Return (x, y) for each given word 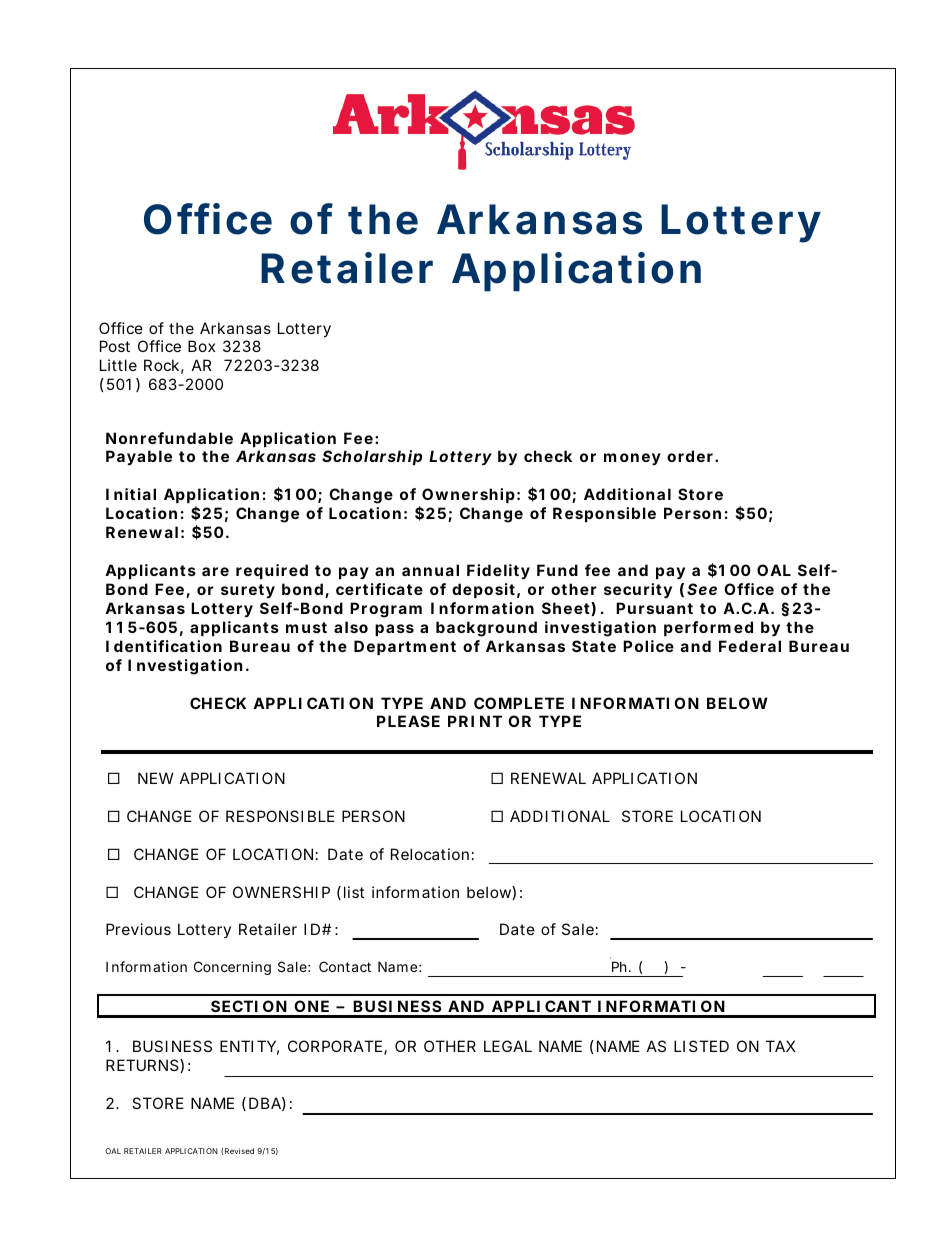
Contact (345, 966)
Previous (138, 929)
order (691, 456)
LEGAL (508, 1046)
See (702, 589)
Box (201, 346)
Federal (750, 646)
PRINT (475, 721)
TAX (781, 1046)
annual (430, 570)
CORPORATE (335, 1046)
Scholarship (372, 457)
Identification (164, 646)
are (215, 571)
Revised (239, 1151)
